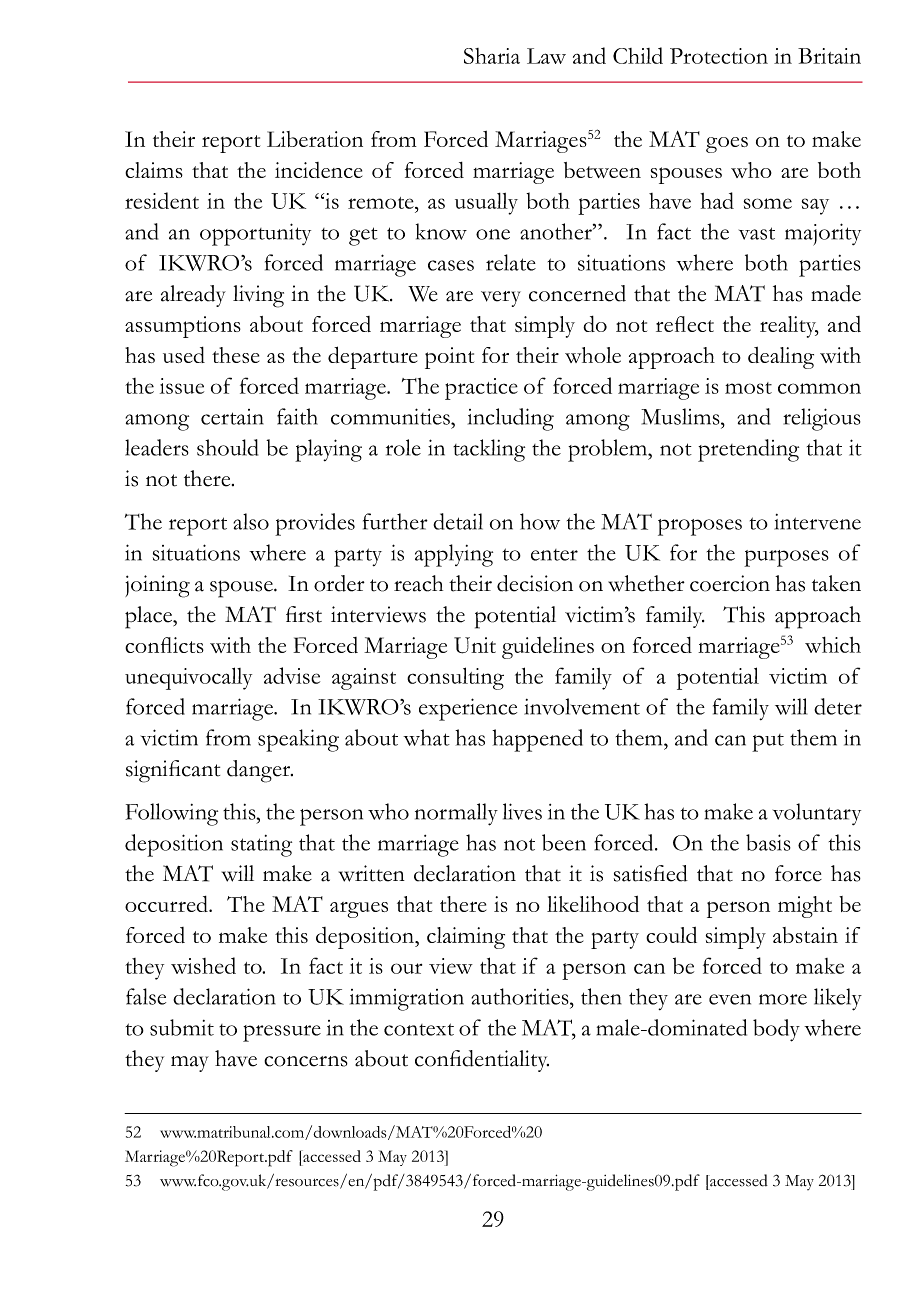 This page has width=924, height=1311. Describe the element at coordinates (454, 555) in the page. I see `applying` at that location.
